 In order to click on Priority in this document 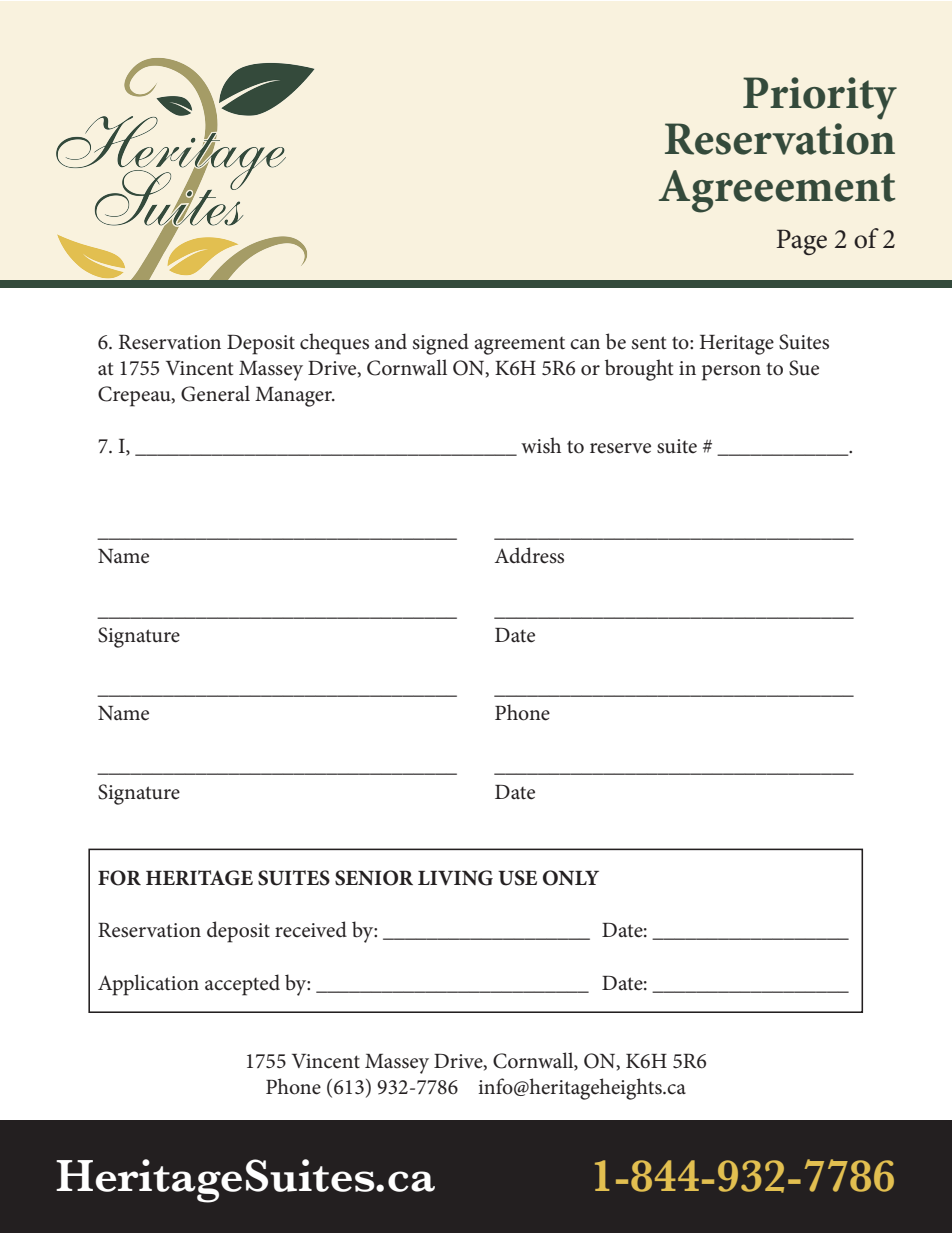, I will do `click(820, 98)`.
